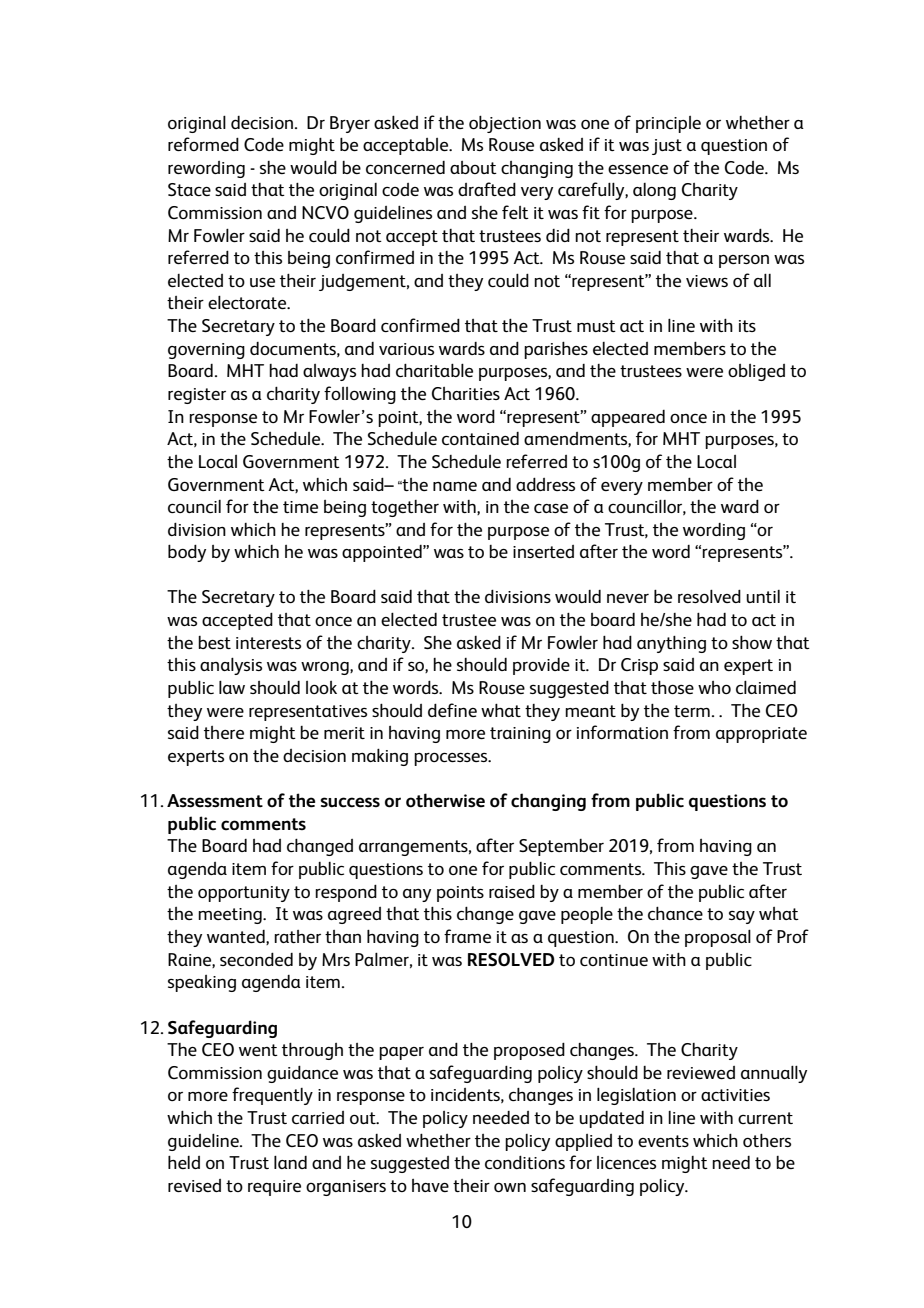 The width and height of the screenshot is (924, 1308). What do you see at coordinates (752, 642) in the screenshot?
I see `show` at bounding box center [752, 642].
